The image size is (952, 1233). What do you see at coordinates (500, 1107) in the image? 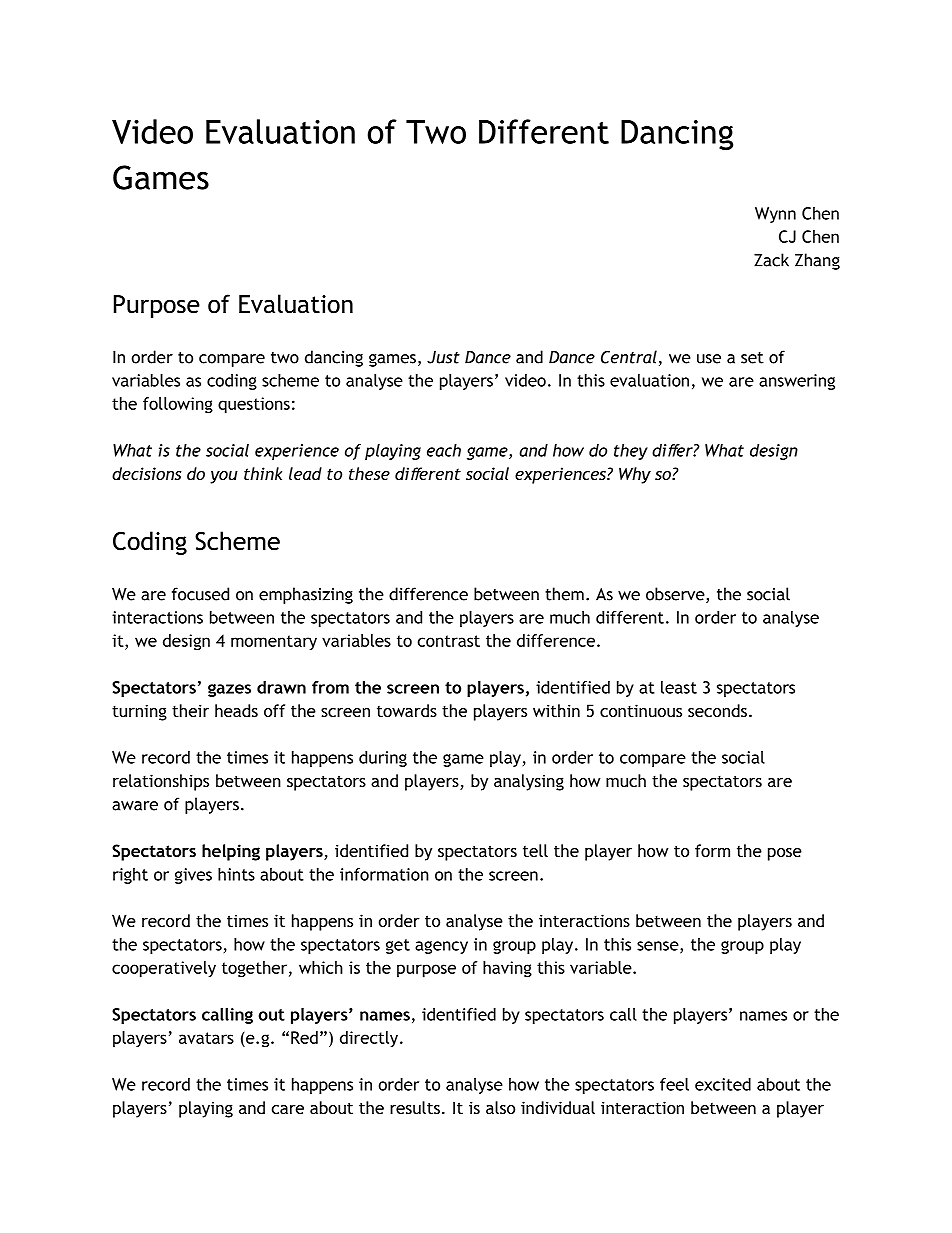
I see `also` at bounding box center [500, 1107].
